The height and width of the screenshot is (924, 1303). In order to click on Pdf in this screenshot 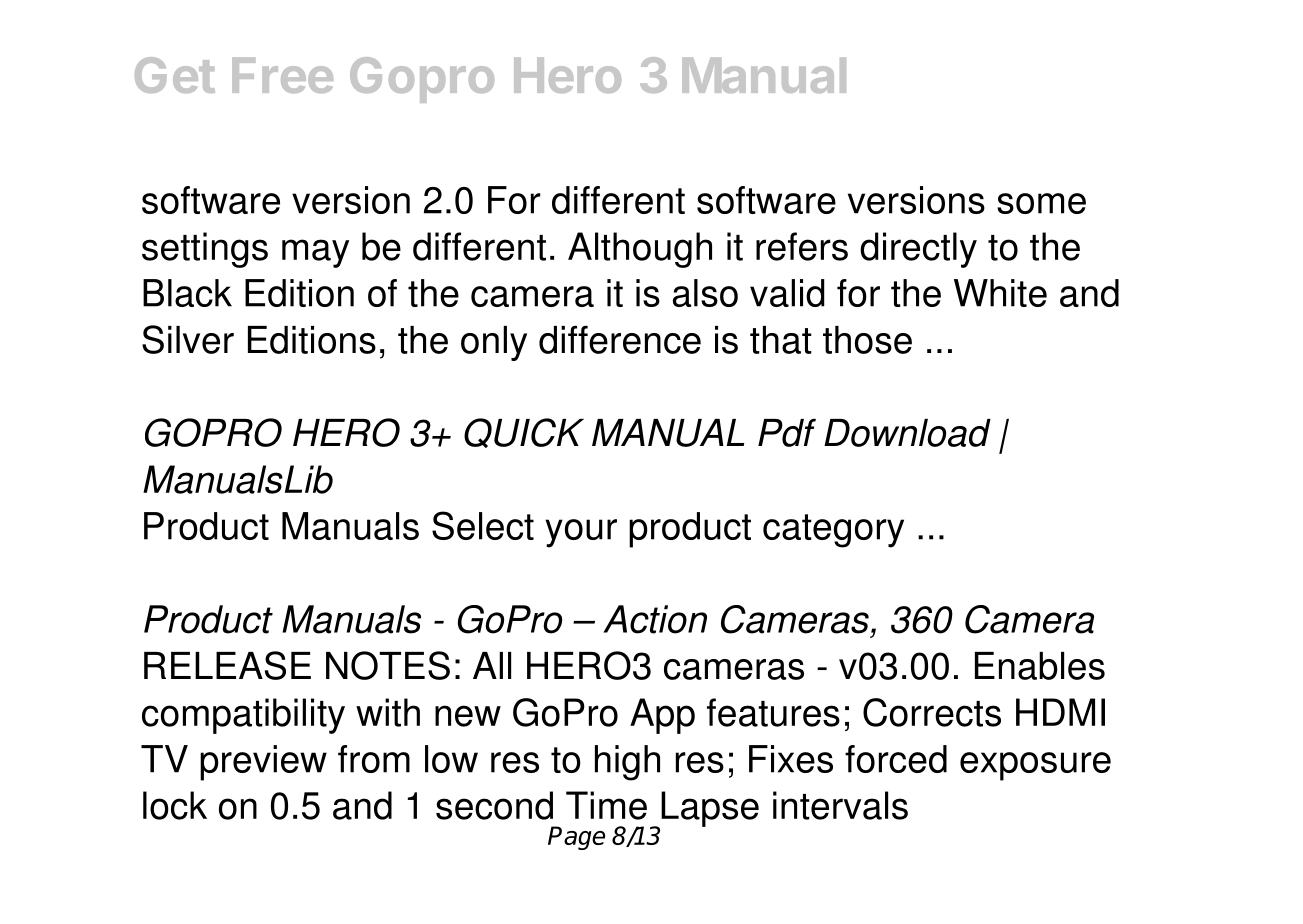, I will do `click(787, 432)`.
